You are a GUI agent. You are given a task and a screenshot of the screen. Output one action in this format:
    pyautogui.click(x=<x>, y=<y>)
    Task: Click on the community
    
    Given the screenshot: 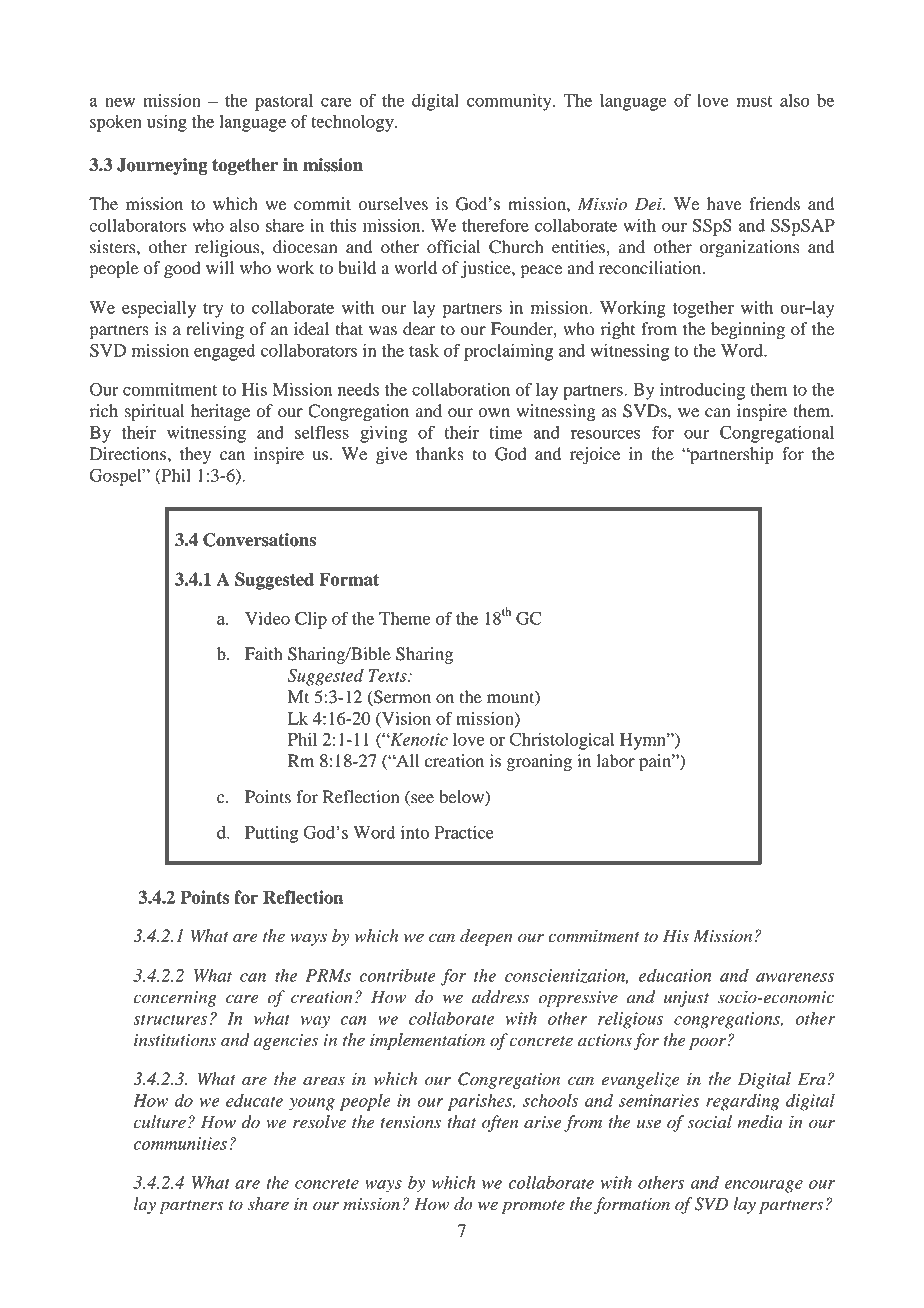 What is the action you would take?
    pyautogui.click(x=510, y=102)
